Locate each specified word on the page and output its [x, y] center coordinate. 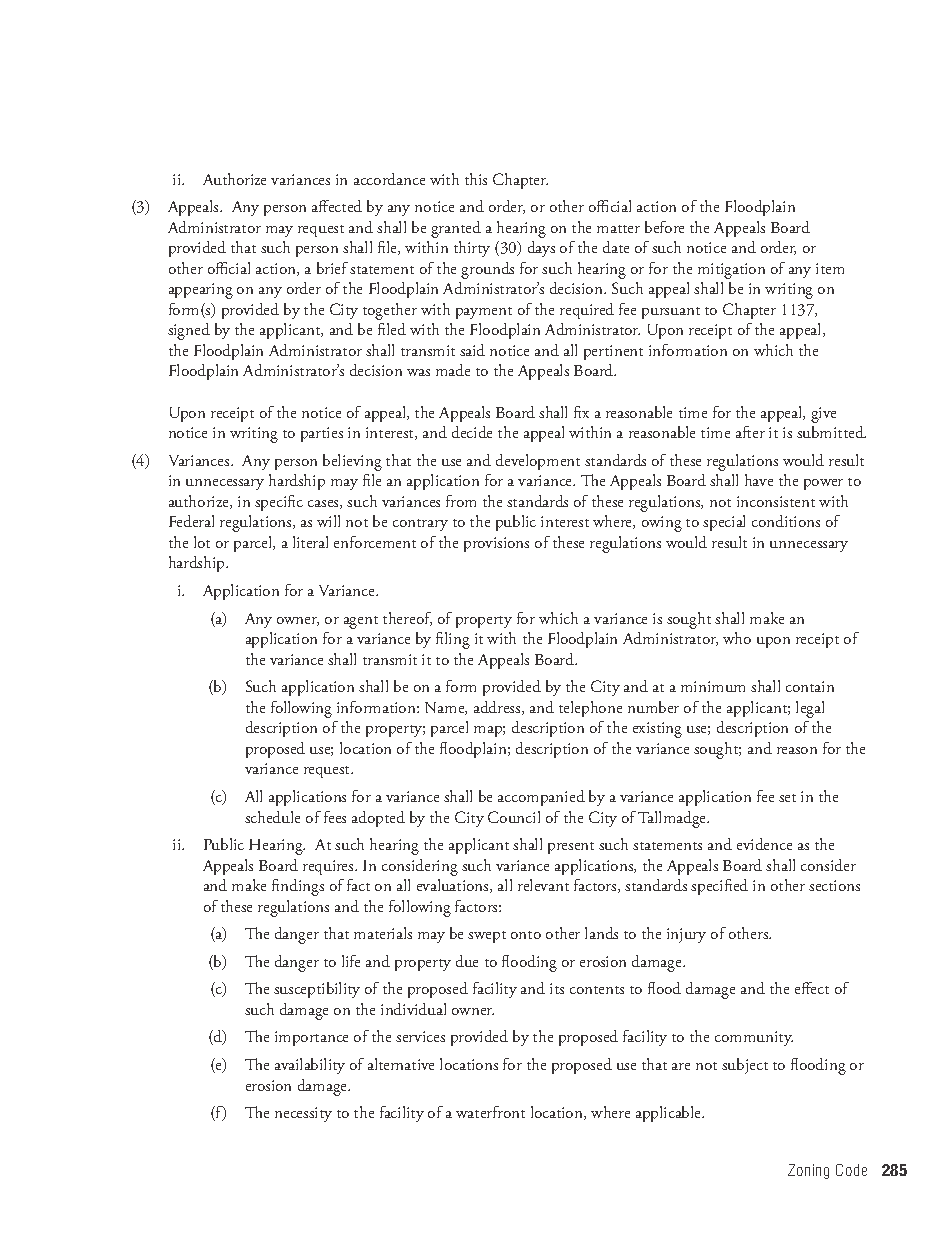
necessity [303, 1114]
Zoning [808, 1171]
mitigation [731, 271]
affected [337, 206]
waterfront [490, 1112]
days [541, 249]
